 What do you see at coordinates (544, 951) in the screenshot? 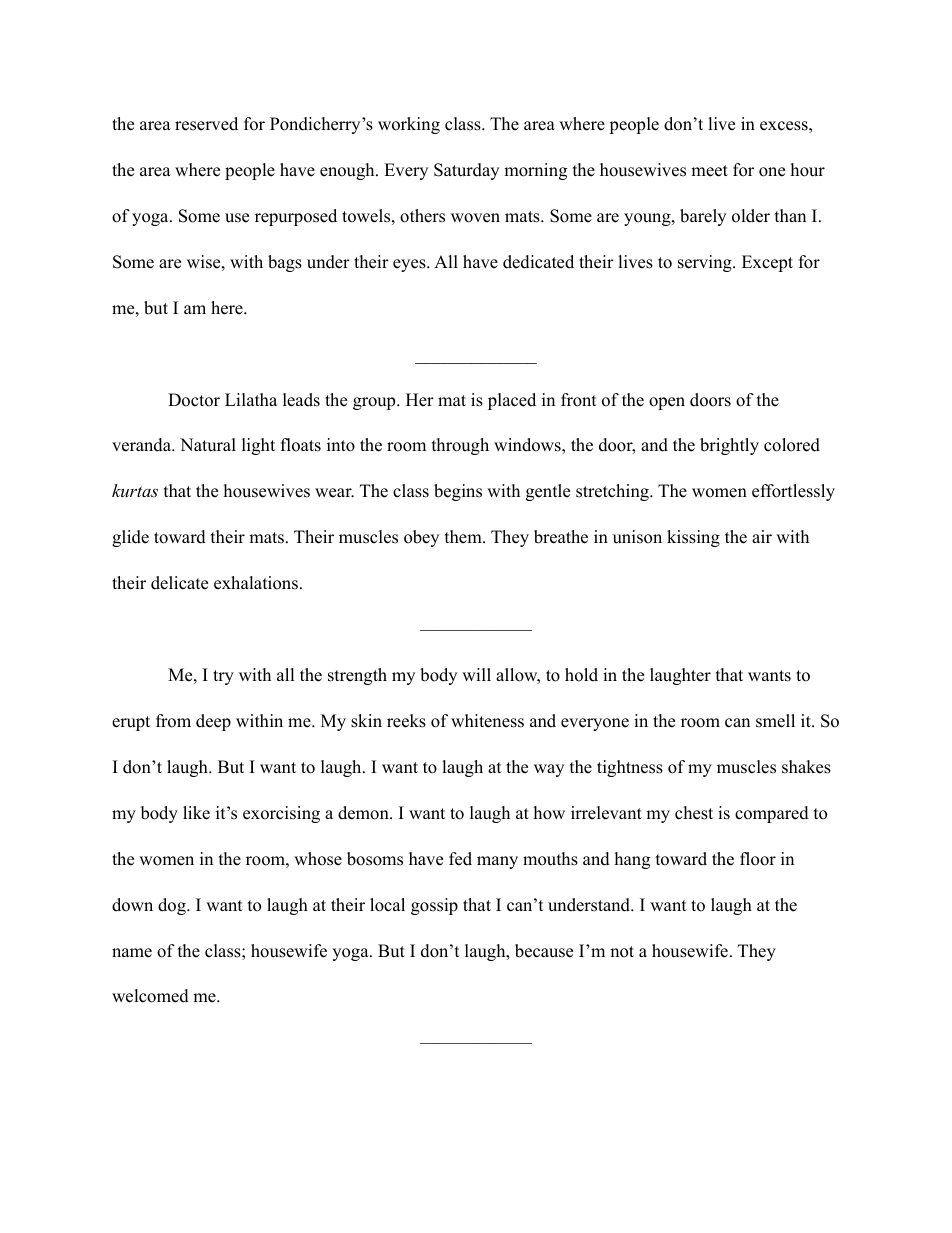
I see `because` at bounding box center [544, 951].
